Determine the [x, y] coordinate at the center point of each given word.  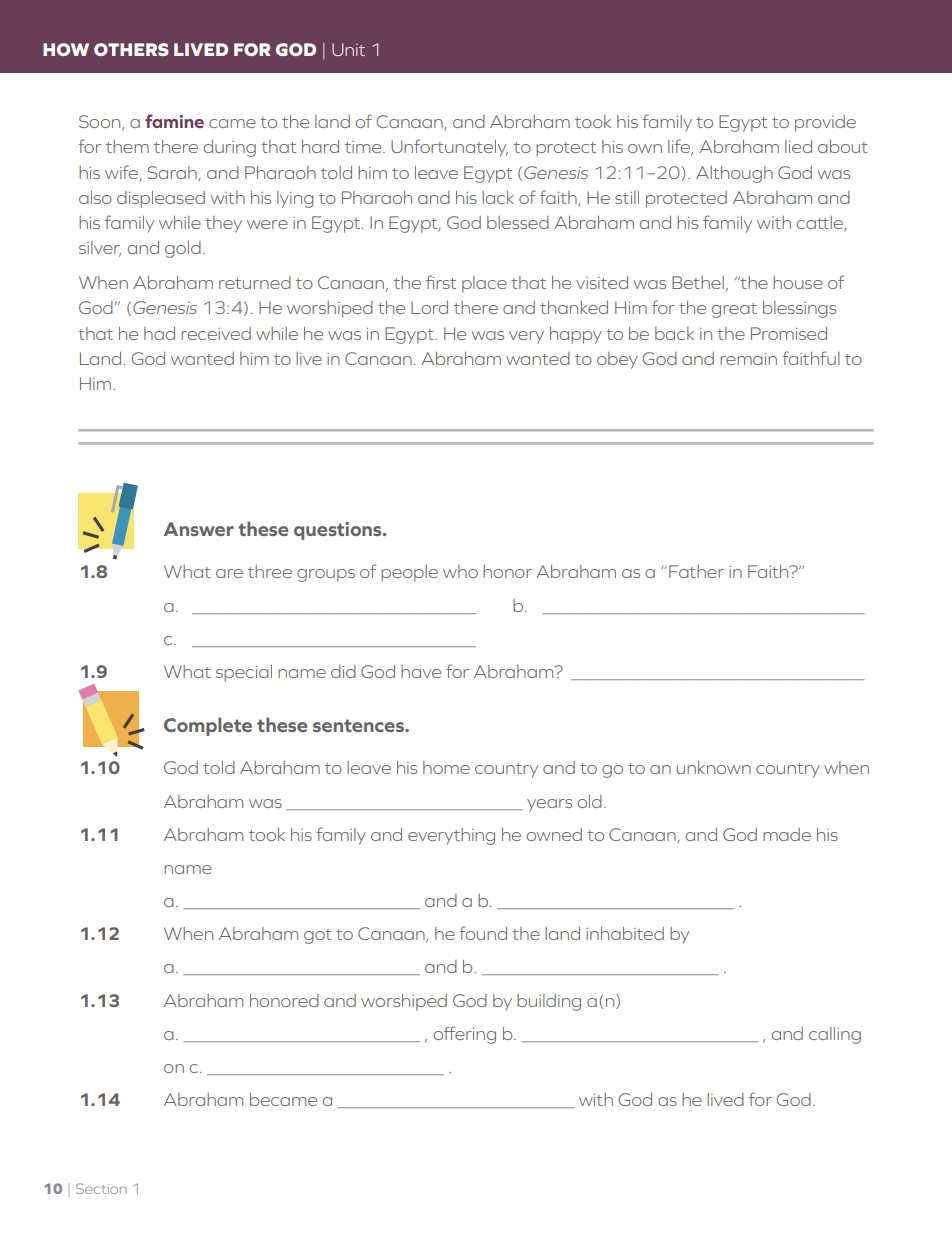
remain [748, 359]
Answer [199, 529]
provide [825, 123]
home [446, 767]
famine [174, 121]
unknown [714, 767]
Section [101, 1188]
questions [339, 531]
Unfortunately [449, 148]
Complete [208, 726]
